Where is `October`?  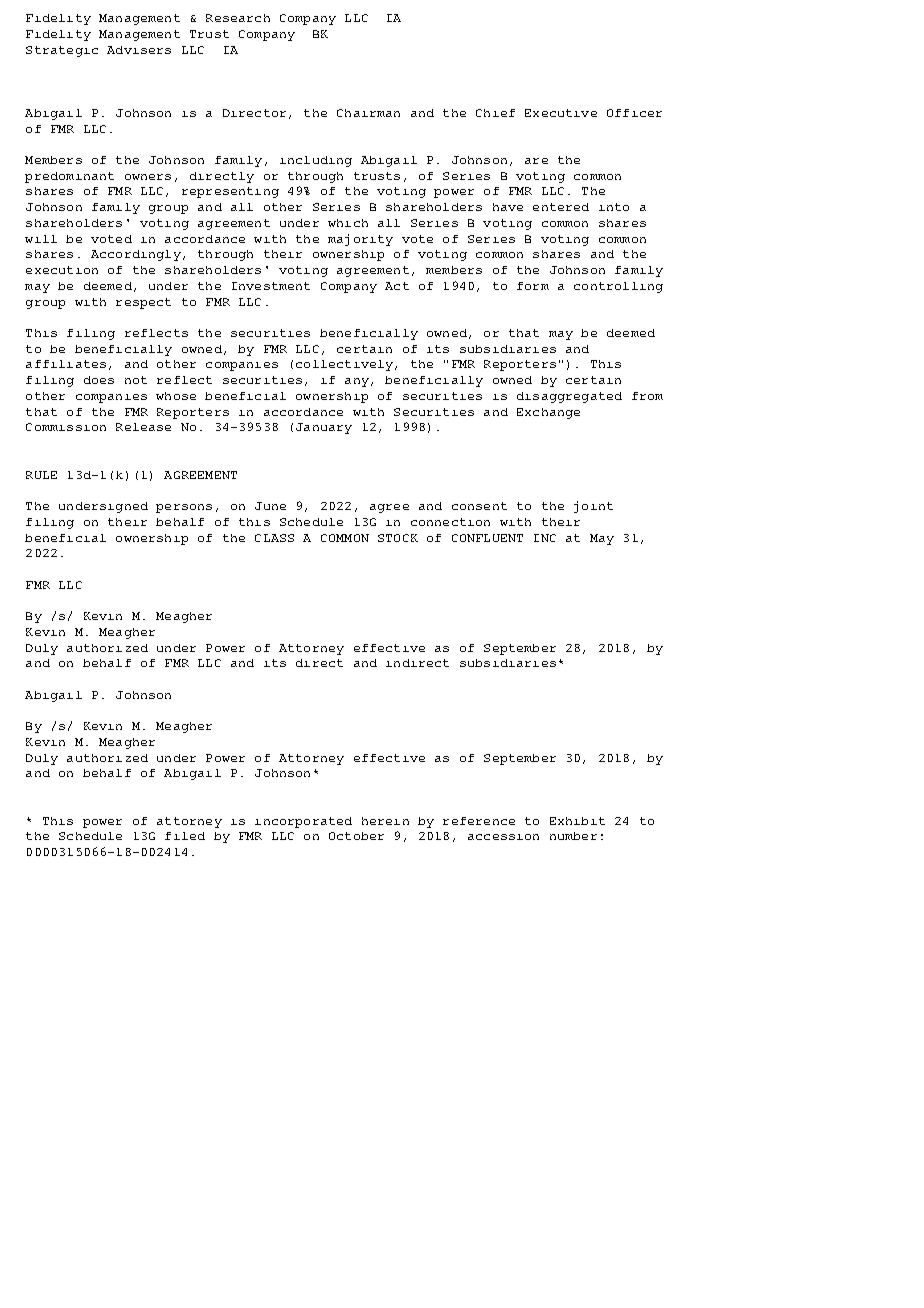 October is located at coordinates (356, 836).
